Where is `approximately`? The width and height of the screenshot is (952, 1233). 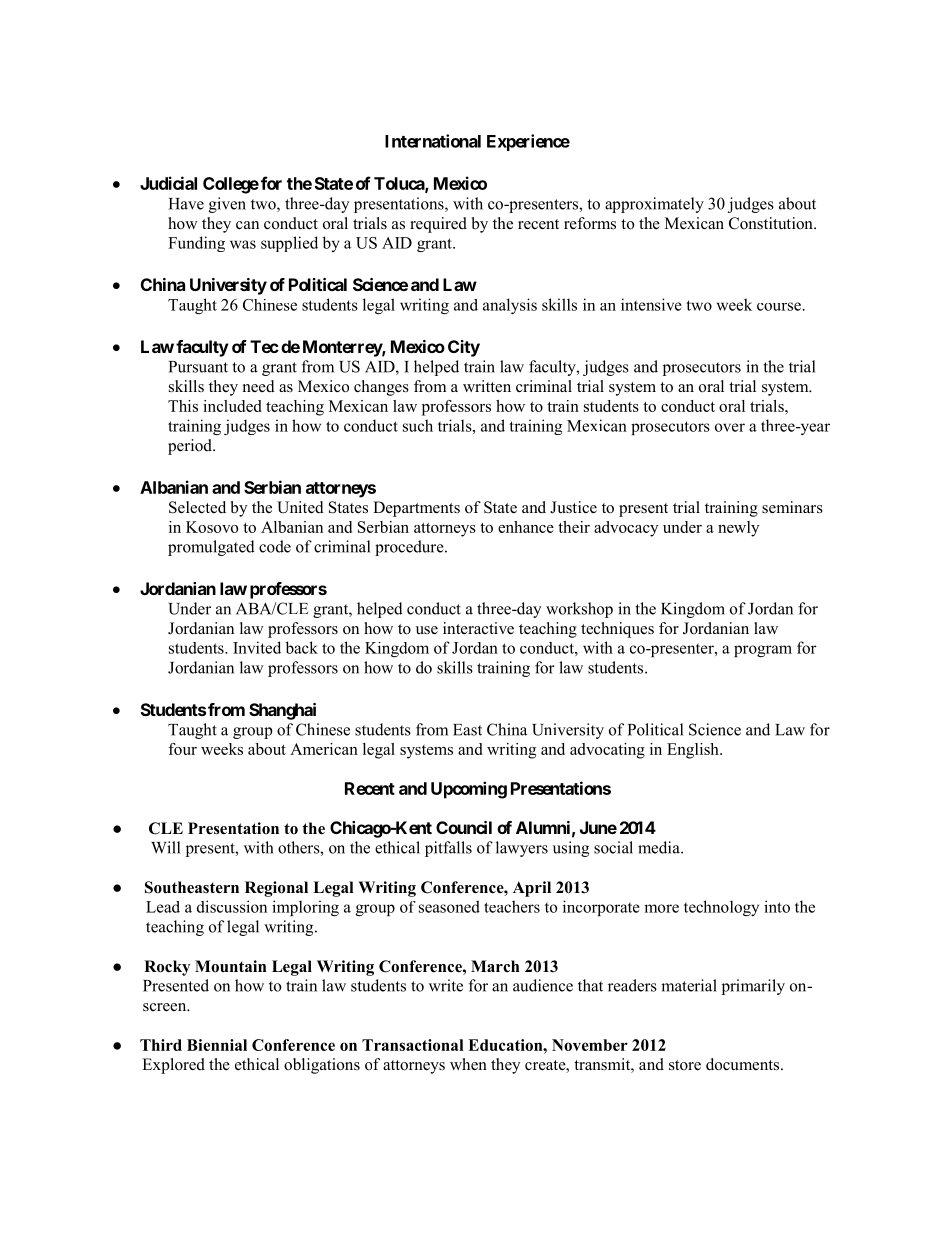
approximately is located at coordinates (654, 205).
